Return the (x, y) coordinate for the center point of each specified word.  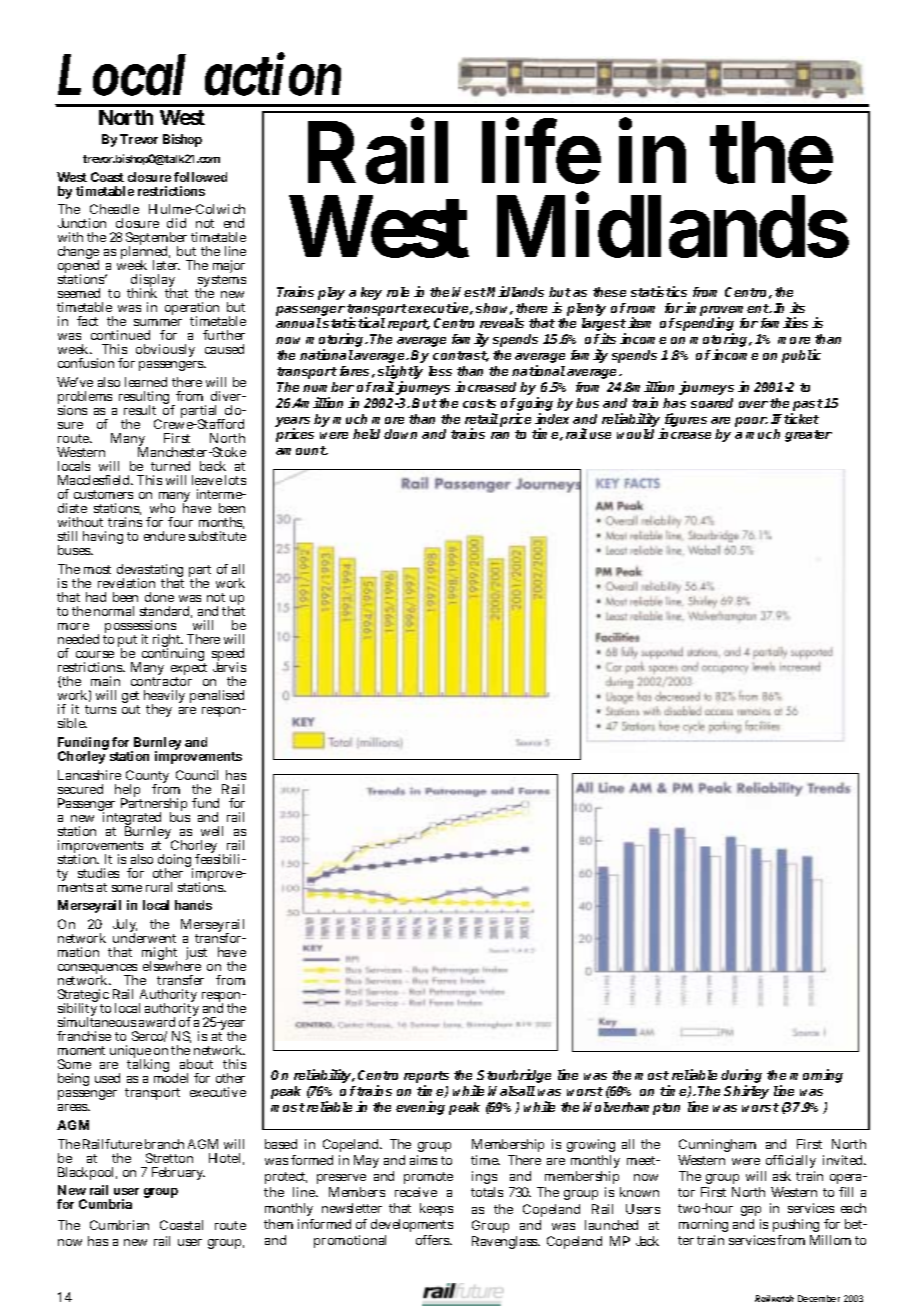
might (159, 955)
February (178, 1173)
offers (434, 1240)
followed (200, 177)
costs (479, 403)
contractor (161, 681)
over (753, 404)
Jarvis (229, 667)
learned (146, 382)
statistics (659, 291)
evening (420, 1108)
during (741, 1077)
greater (808, 436)
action (273, 75)
